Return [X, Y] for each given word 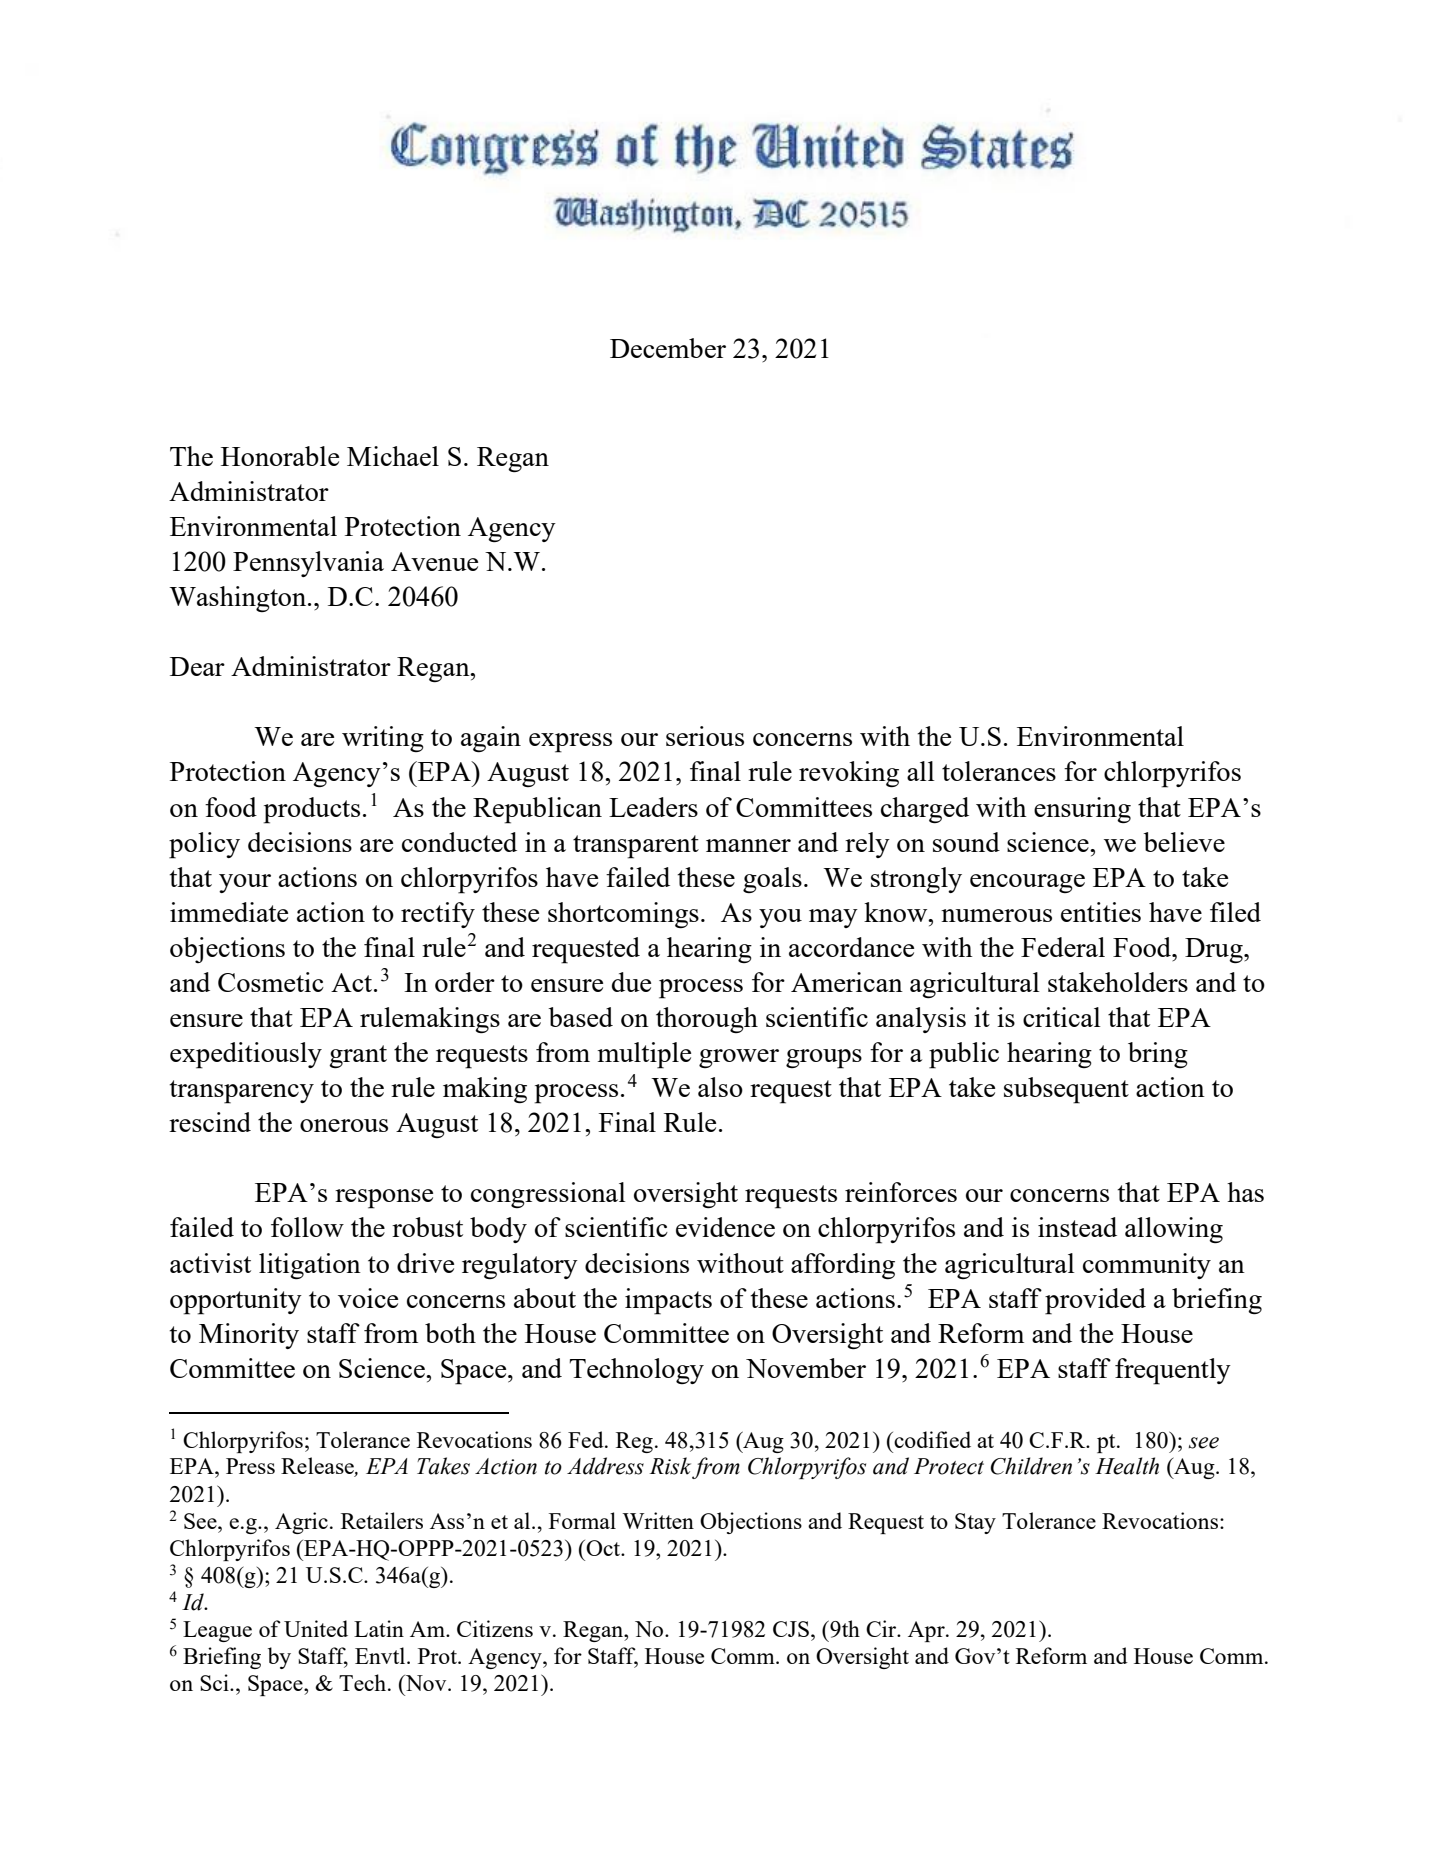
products [311, 810]
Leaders [653, 807]
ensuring [1082, 810]
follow [307, 1227]
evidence [725, 1227]
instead [1077, 1227]
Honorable [280, 456]
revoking [849, 774]
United [316, 1628]
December [668, 348]
